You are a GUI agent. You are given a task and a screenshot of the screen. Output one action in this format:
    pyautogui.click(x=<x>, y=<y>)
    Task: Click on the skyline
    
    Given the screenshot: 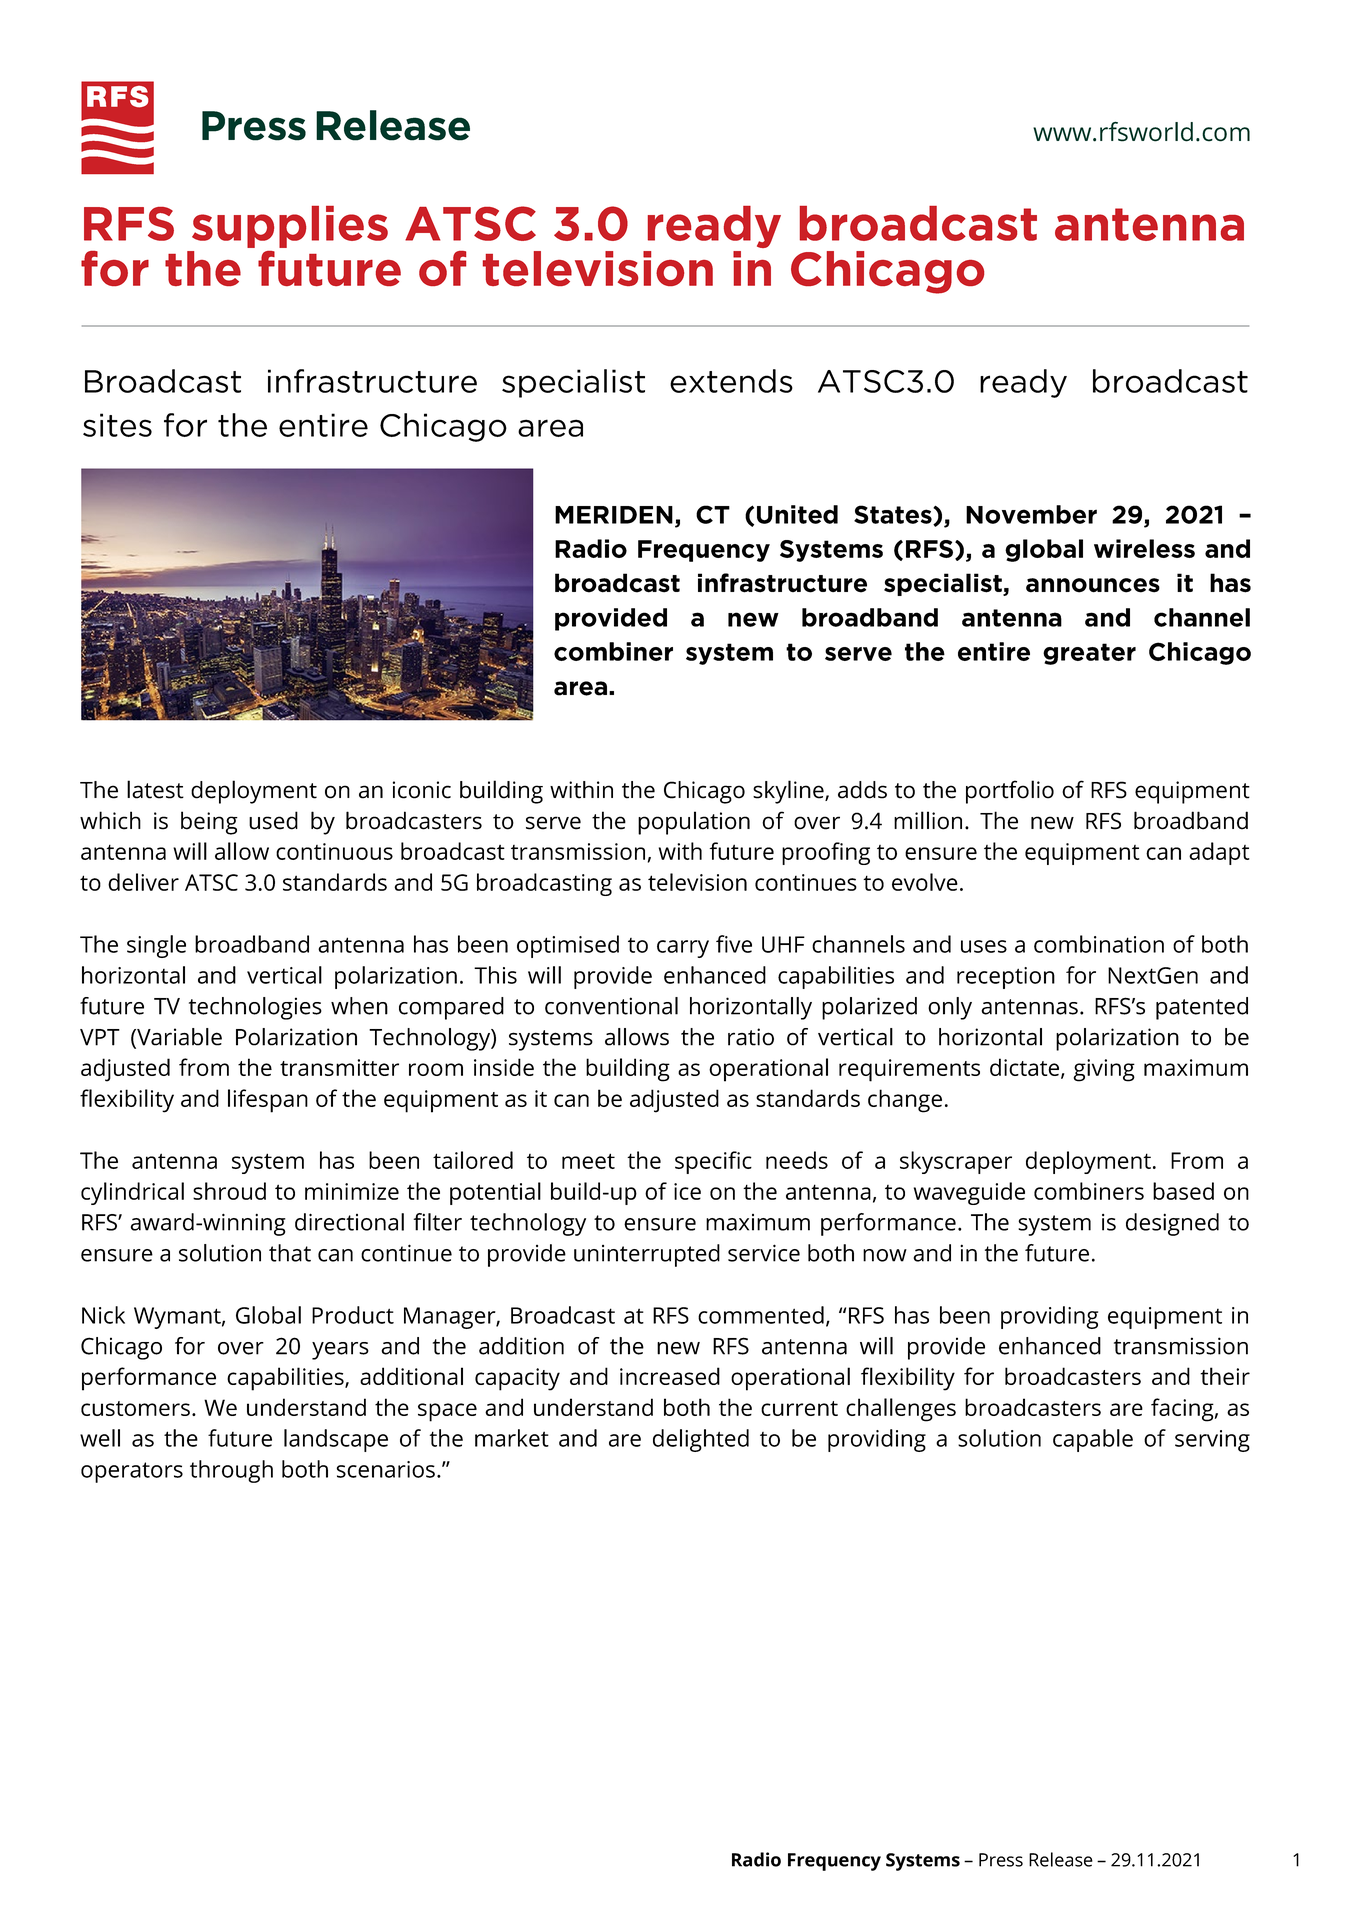 What is the action you would take?
    pyautogui.click(x=789, y=792)
